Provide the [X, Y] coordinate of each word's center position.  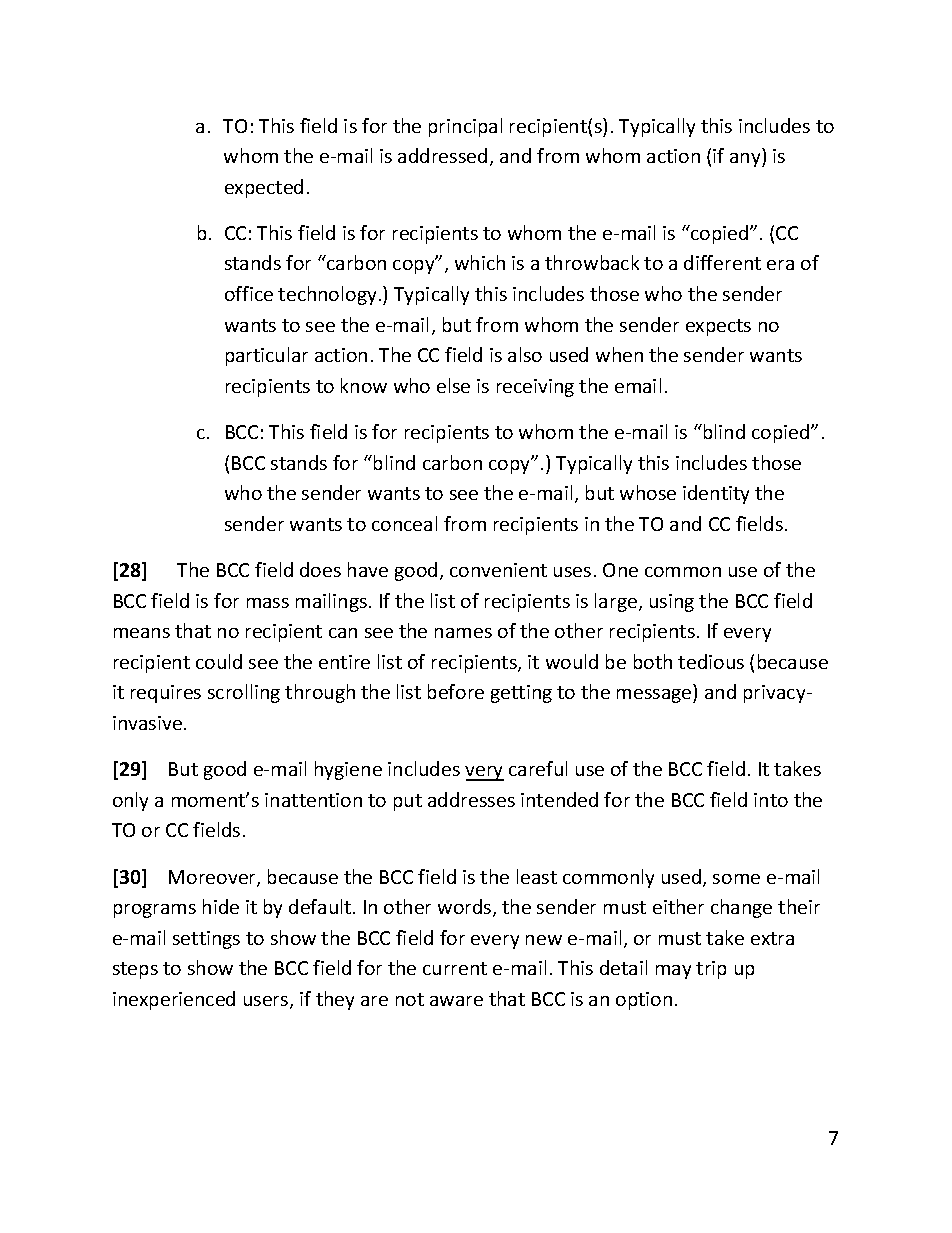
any [746, 160]
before [456, 691]
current [455, 968]
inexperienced [174, 1000]
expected [264, 188]
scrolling [244, 693]
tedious [711, 661]
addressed [442, 155]
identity [716, 494]
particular [267, 356]
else [453, 385]
